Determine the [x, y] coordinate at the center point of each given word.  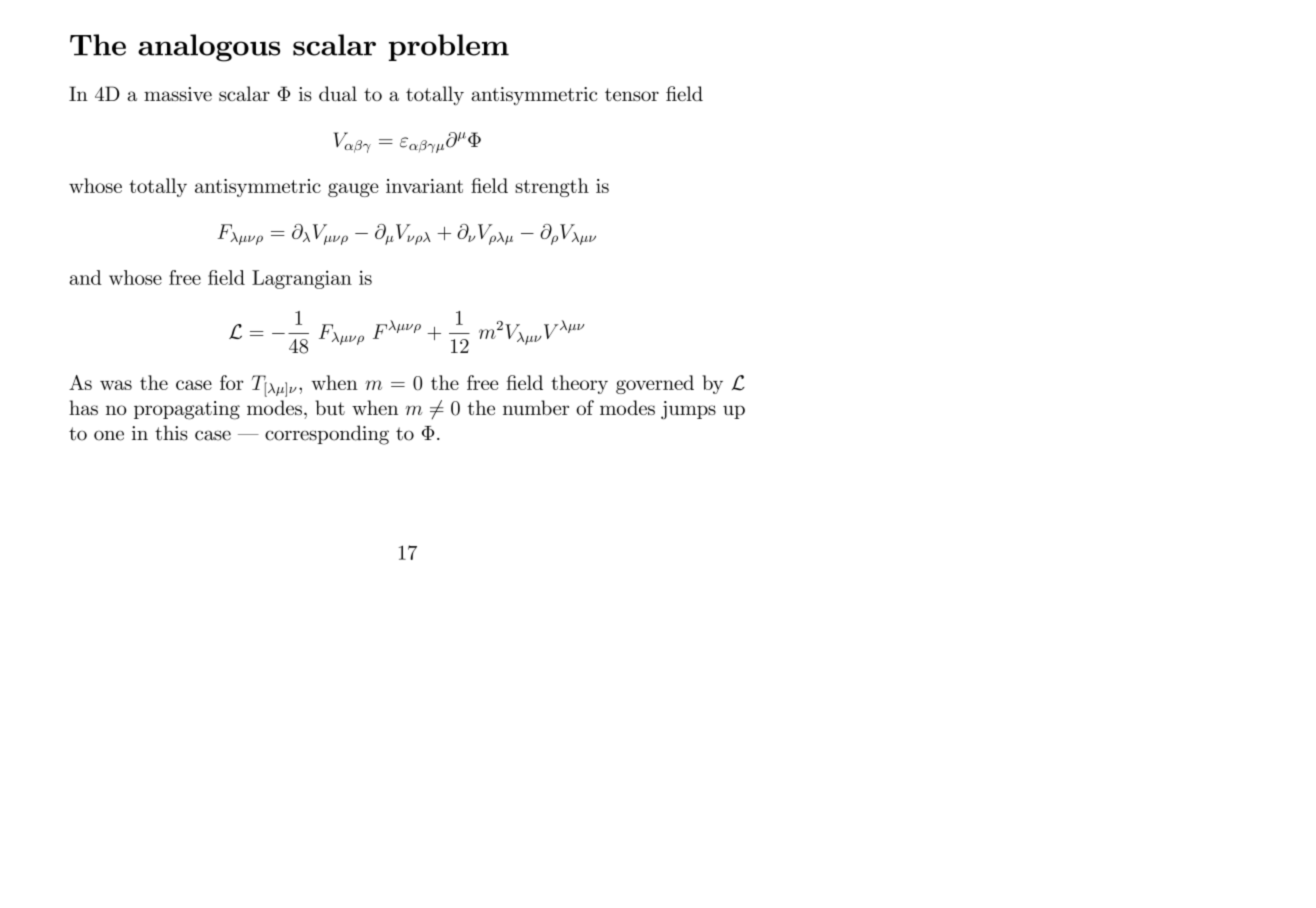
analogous [209, 48]
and [85, 277]
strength [552, 187]
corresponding [327, 435]
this [171, 433]
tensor [632, 94]
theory [579, 384]
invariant [424, 186]
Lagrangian [302, 279]
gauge [353, 190]
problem [449, 47]
